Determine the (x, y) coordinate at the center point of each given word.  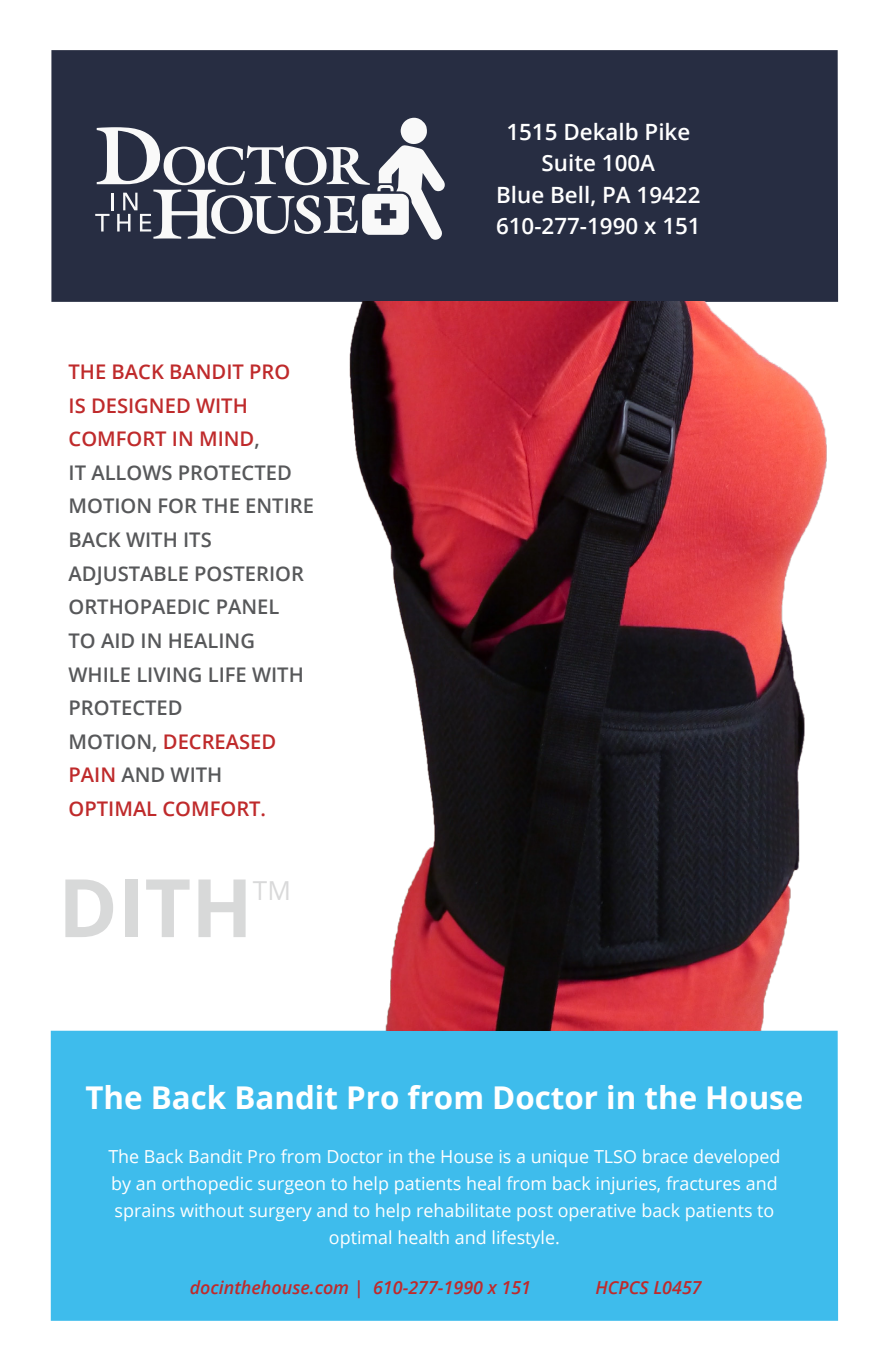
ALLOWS (131, 473)
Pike (668, 132)
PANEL (248, 606)
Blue (521, 195)
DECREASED (219, 742)
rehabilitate (464, 1210)
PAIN (92, 774)
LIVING (169, 675)
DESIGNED (141, 406)
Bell (570, 195)
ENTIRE (280, 505)
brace (665, 1156)
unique (560, 1158)
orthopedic (207, 1185)
